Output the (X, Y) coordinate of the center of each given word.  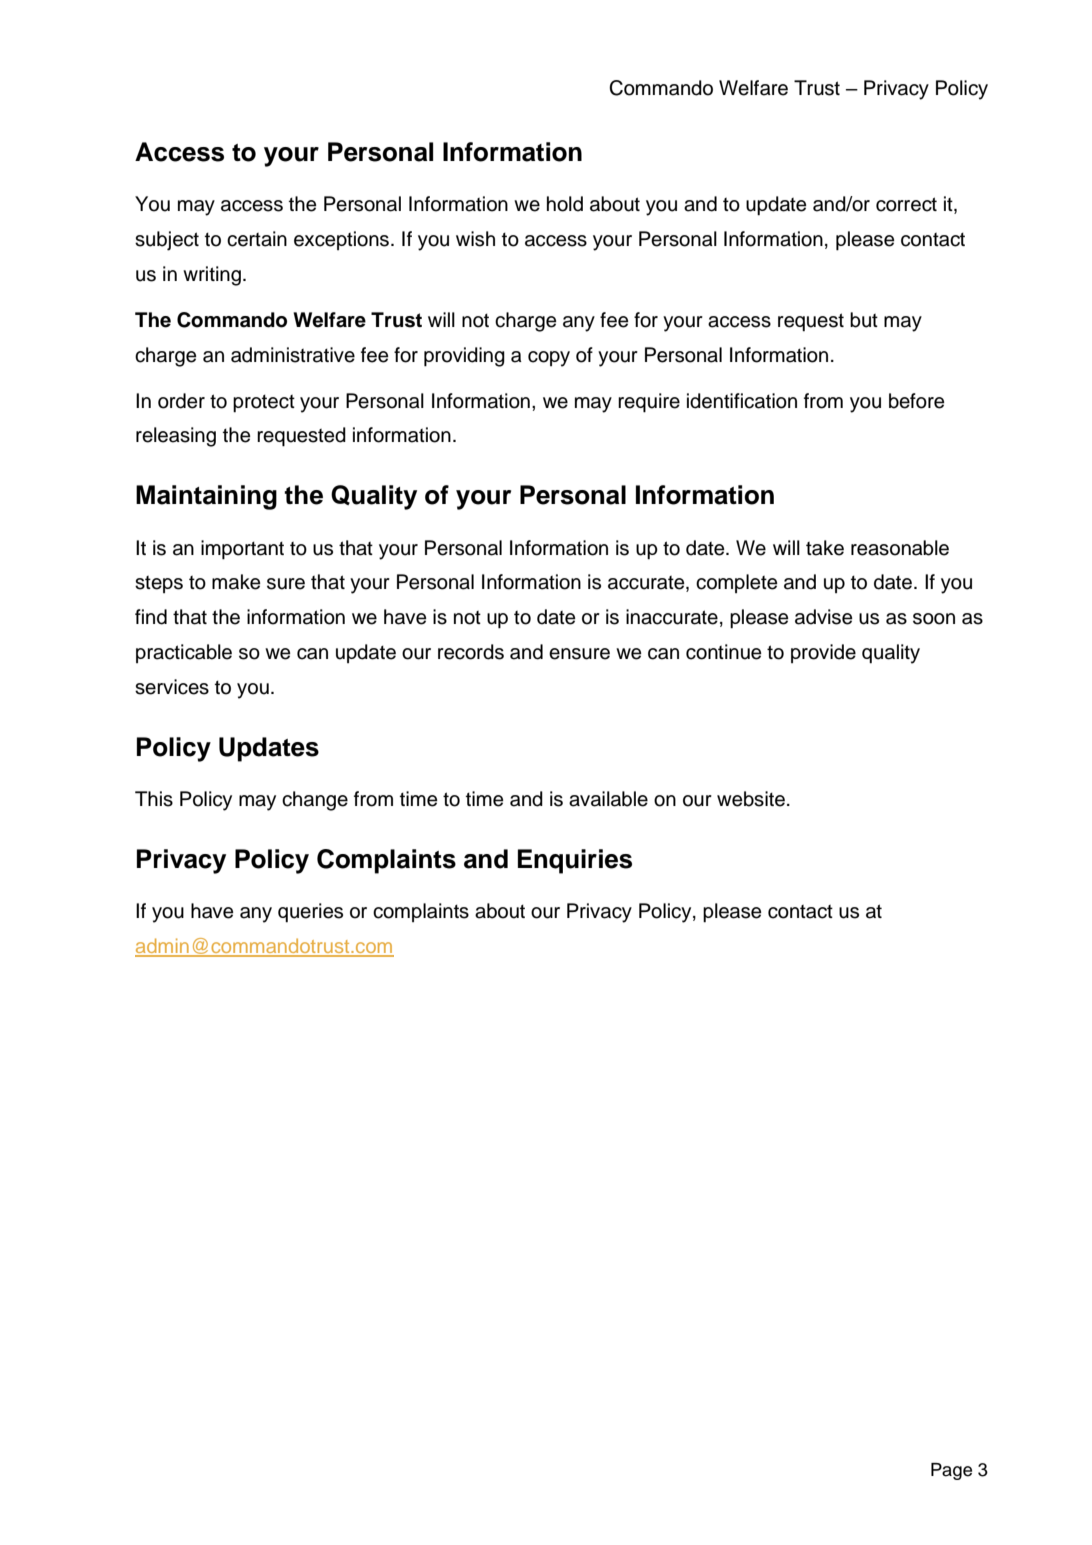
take (825, 548)
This (154, 799)
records (471, 652)
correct (906, 204)
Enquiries (575, 861)
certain (257, 239)
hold (565, 204)
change (315, 801)
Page (951, 1471)
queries (310, 913)
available (608, 799)
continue (723, 652)
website (751, 799)
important (242, 550)
